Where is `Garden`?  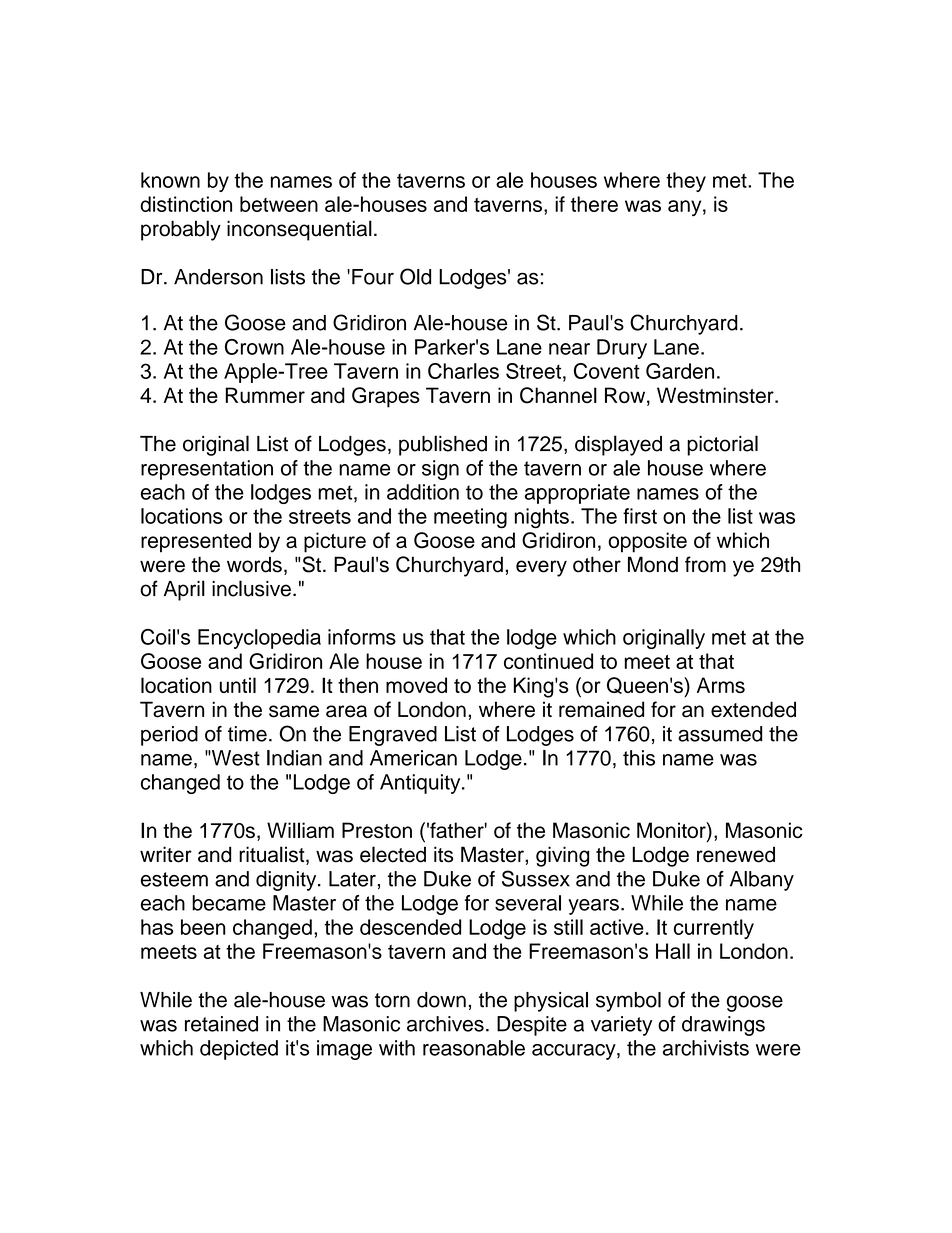
Garden is located at coordinates (680, 371).
